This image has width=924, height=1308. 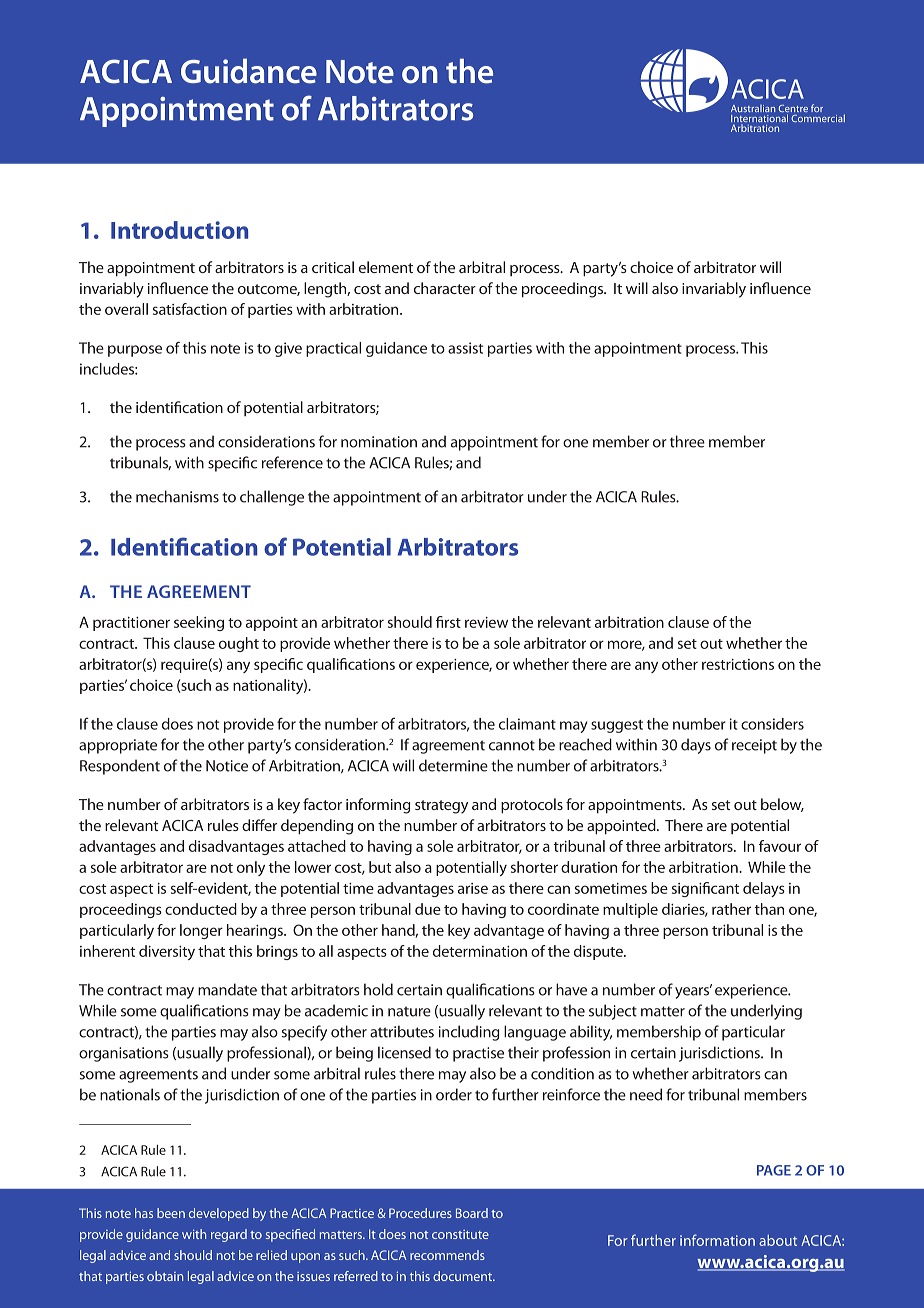 What do you see at coordinates (179, 230) in the image?
I see `Introduction` at bounding box center [179, 230].
